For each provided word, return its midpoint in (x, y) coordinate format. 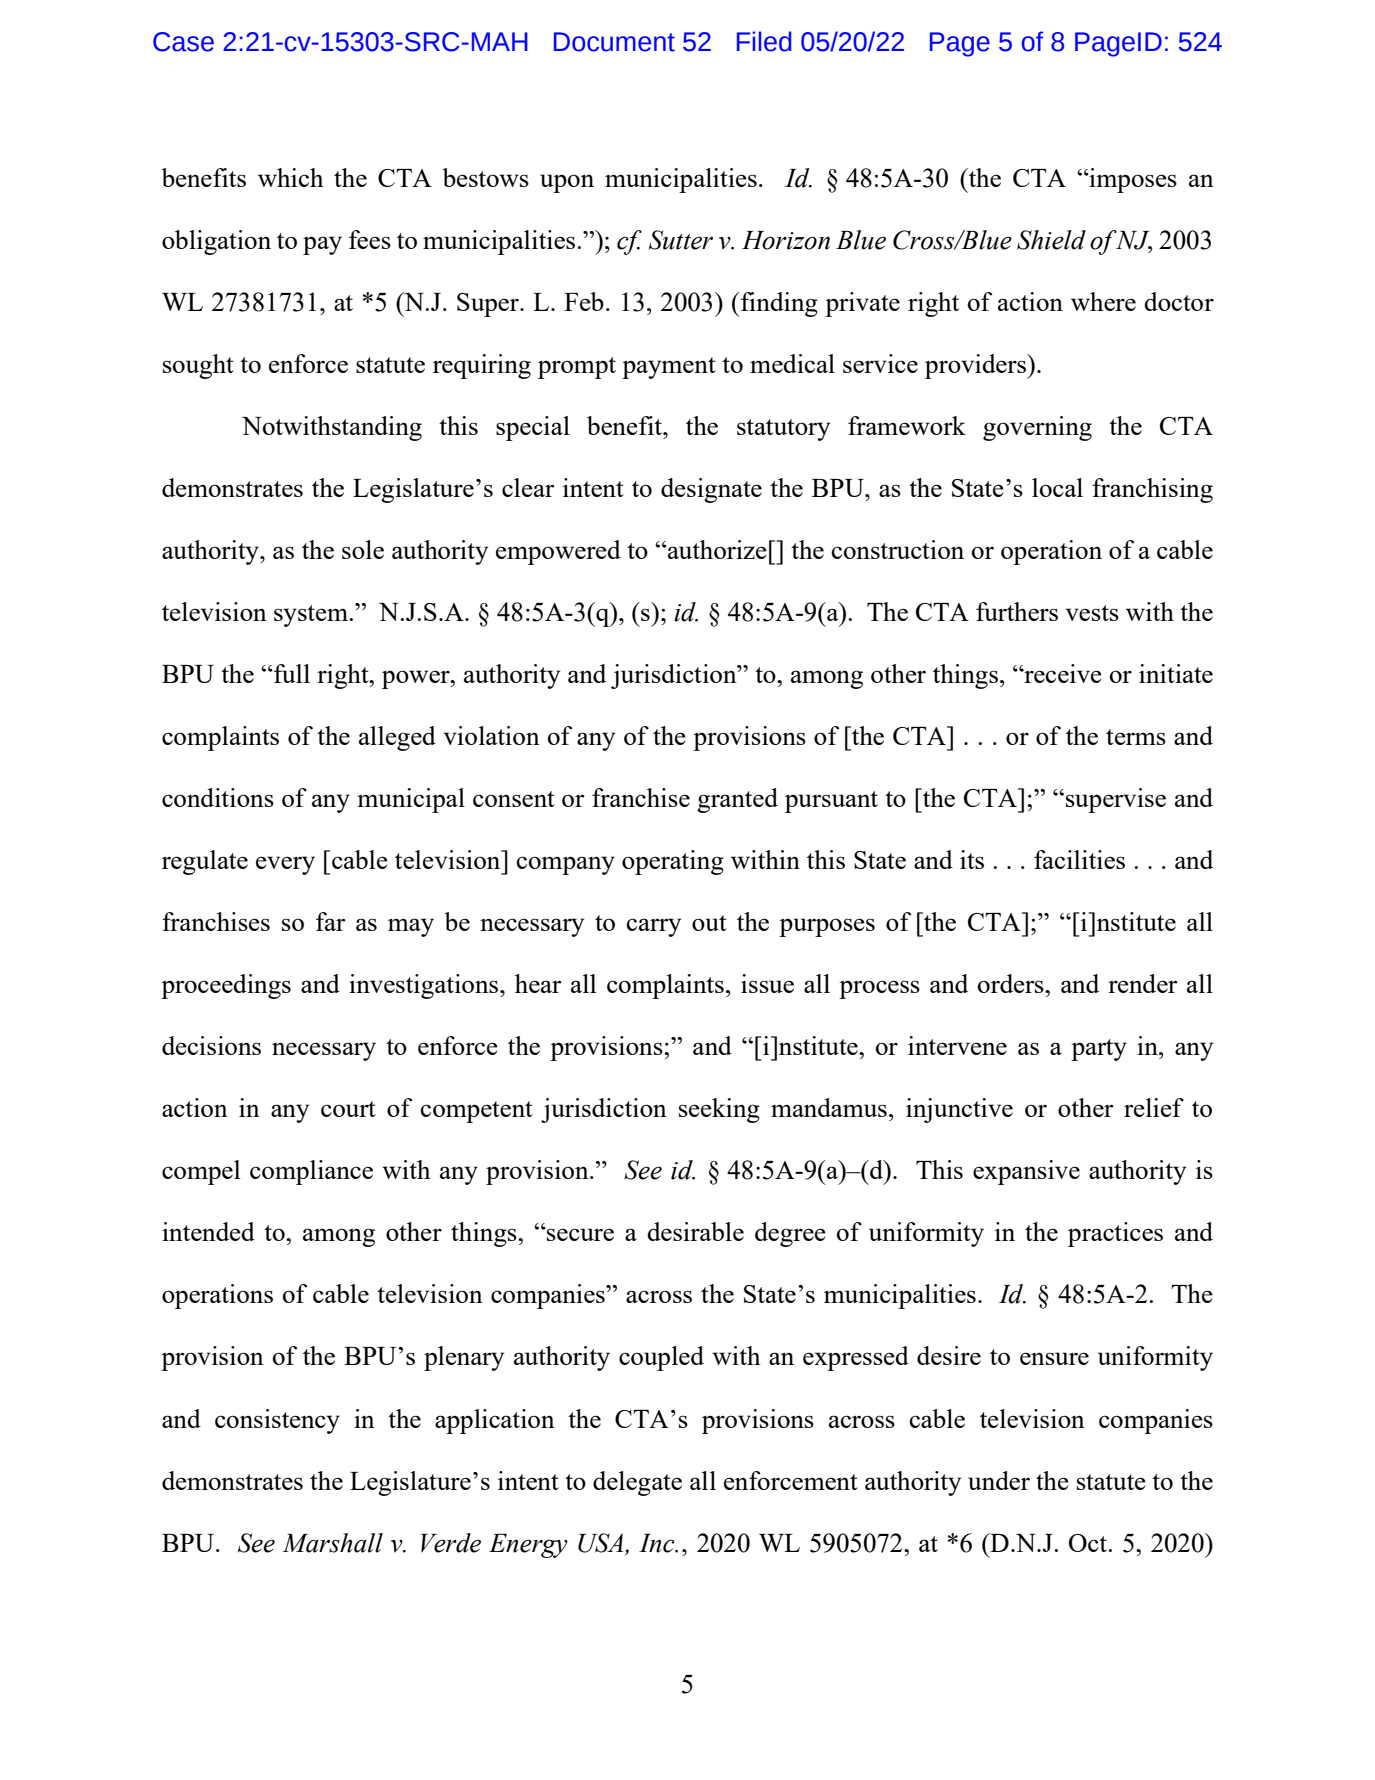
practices (1115, 1234)
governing (1037, 428)
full (291, 673)
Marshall (332, 1543)
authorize (716, 549)
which (291, 177)
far (331, 921)
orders (1012, 983)
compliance (311, 1172)
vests (1092, 613)
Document (614, 42)
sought (198, 366)
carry (654, 927)
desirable (695, 1231)
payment (669, 368)
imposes (1132, 180)
